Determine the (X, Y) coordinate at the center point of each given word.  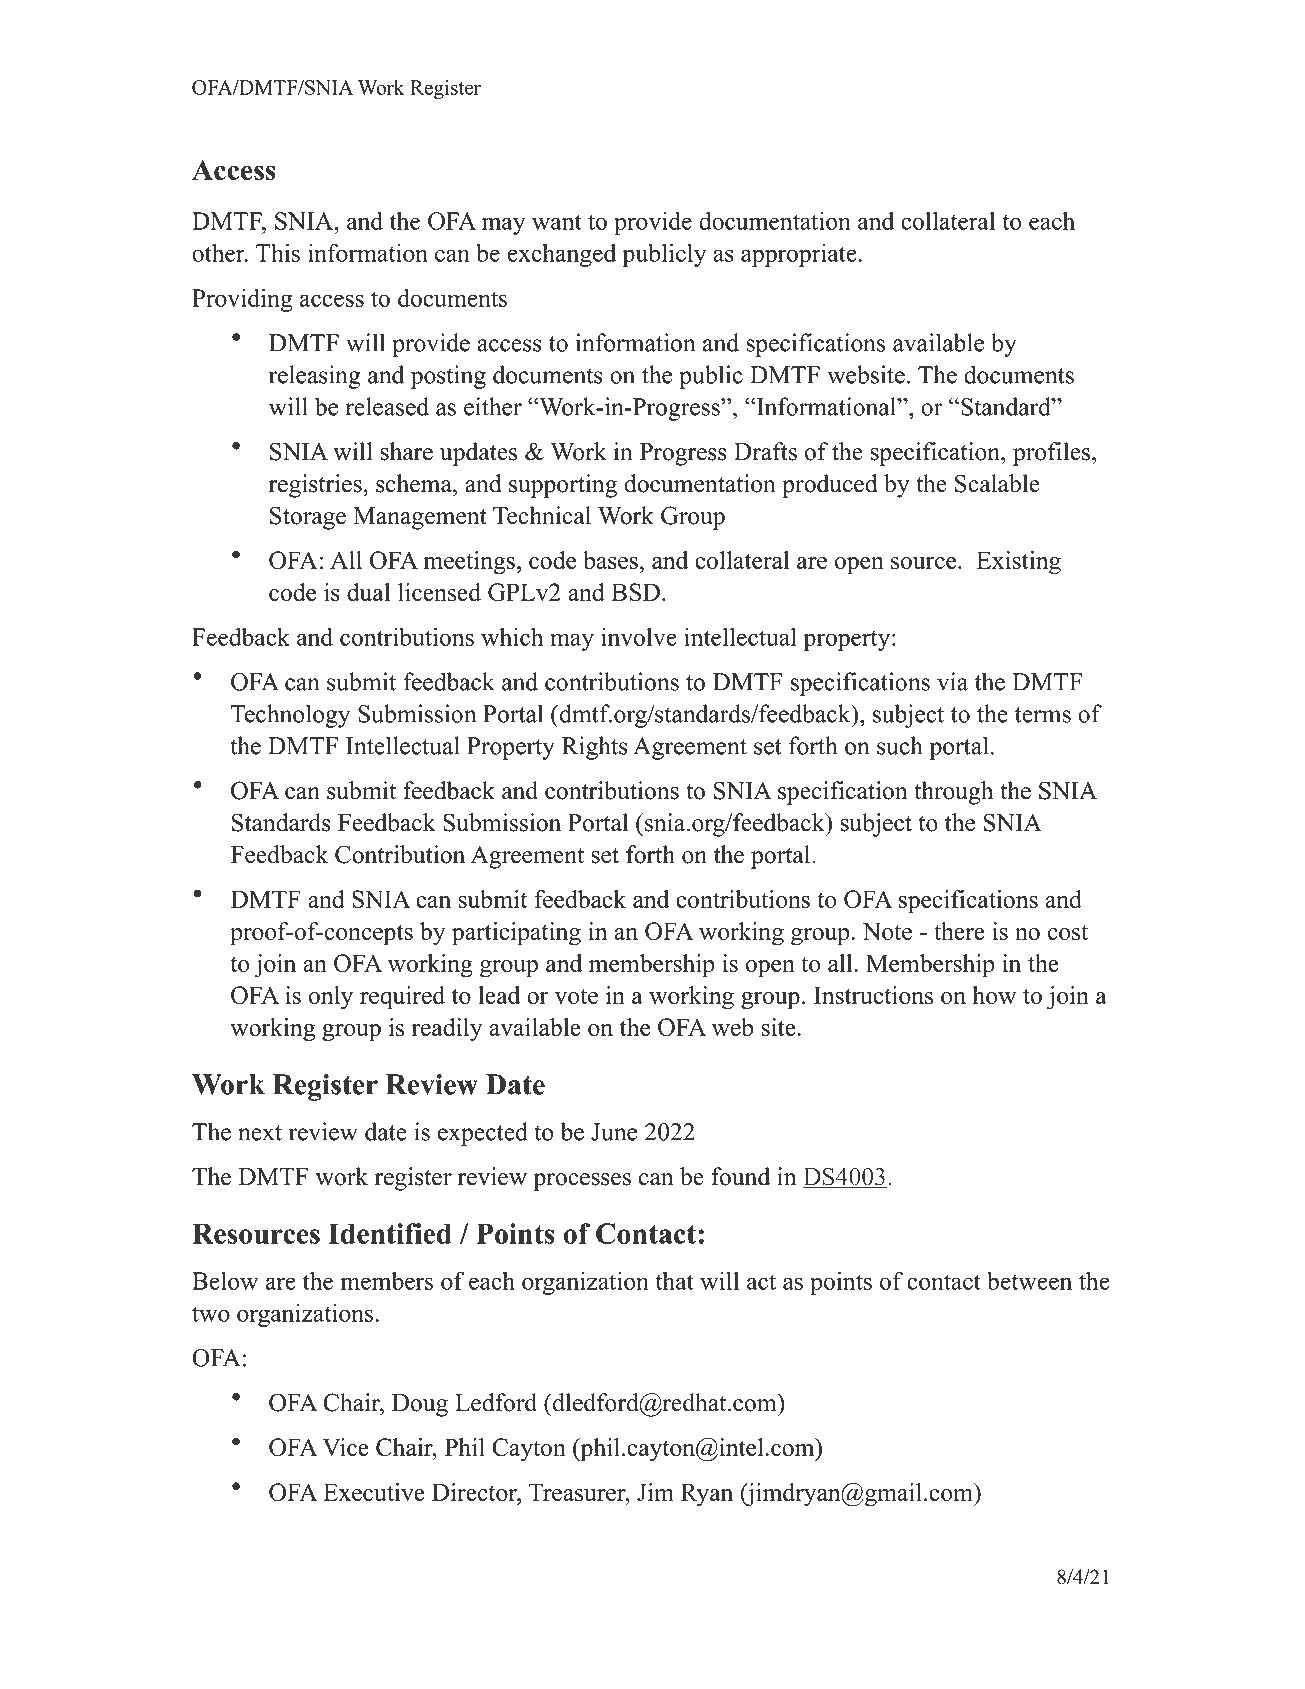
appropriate (799, 255)
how (994, 995)
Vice (346, 1447)
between (1029, 1280)
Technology (290, 716)
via (952, 681)
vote (576, 996)
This (278, 252)
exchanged (561, 255)
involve (639, 637)
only (331, 998)
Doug (420, 1405)
